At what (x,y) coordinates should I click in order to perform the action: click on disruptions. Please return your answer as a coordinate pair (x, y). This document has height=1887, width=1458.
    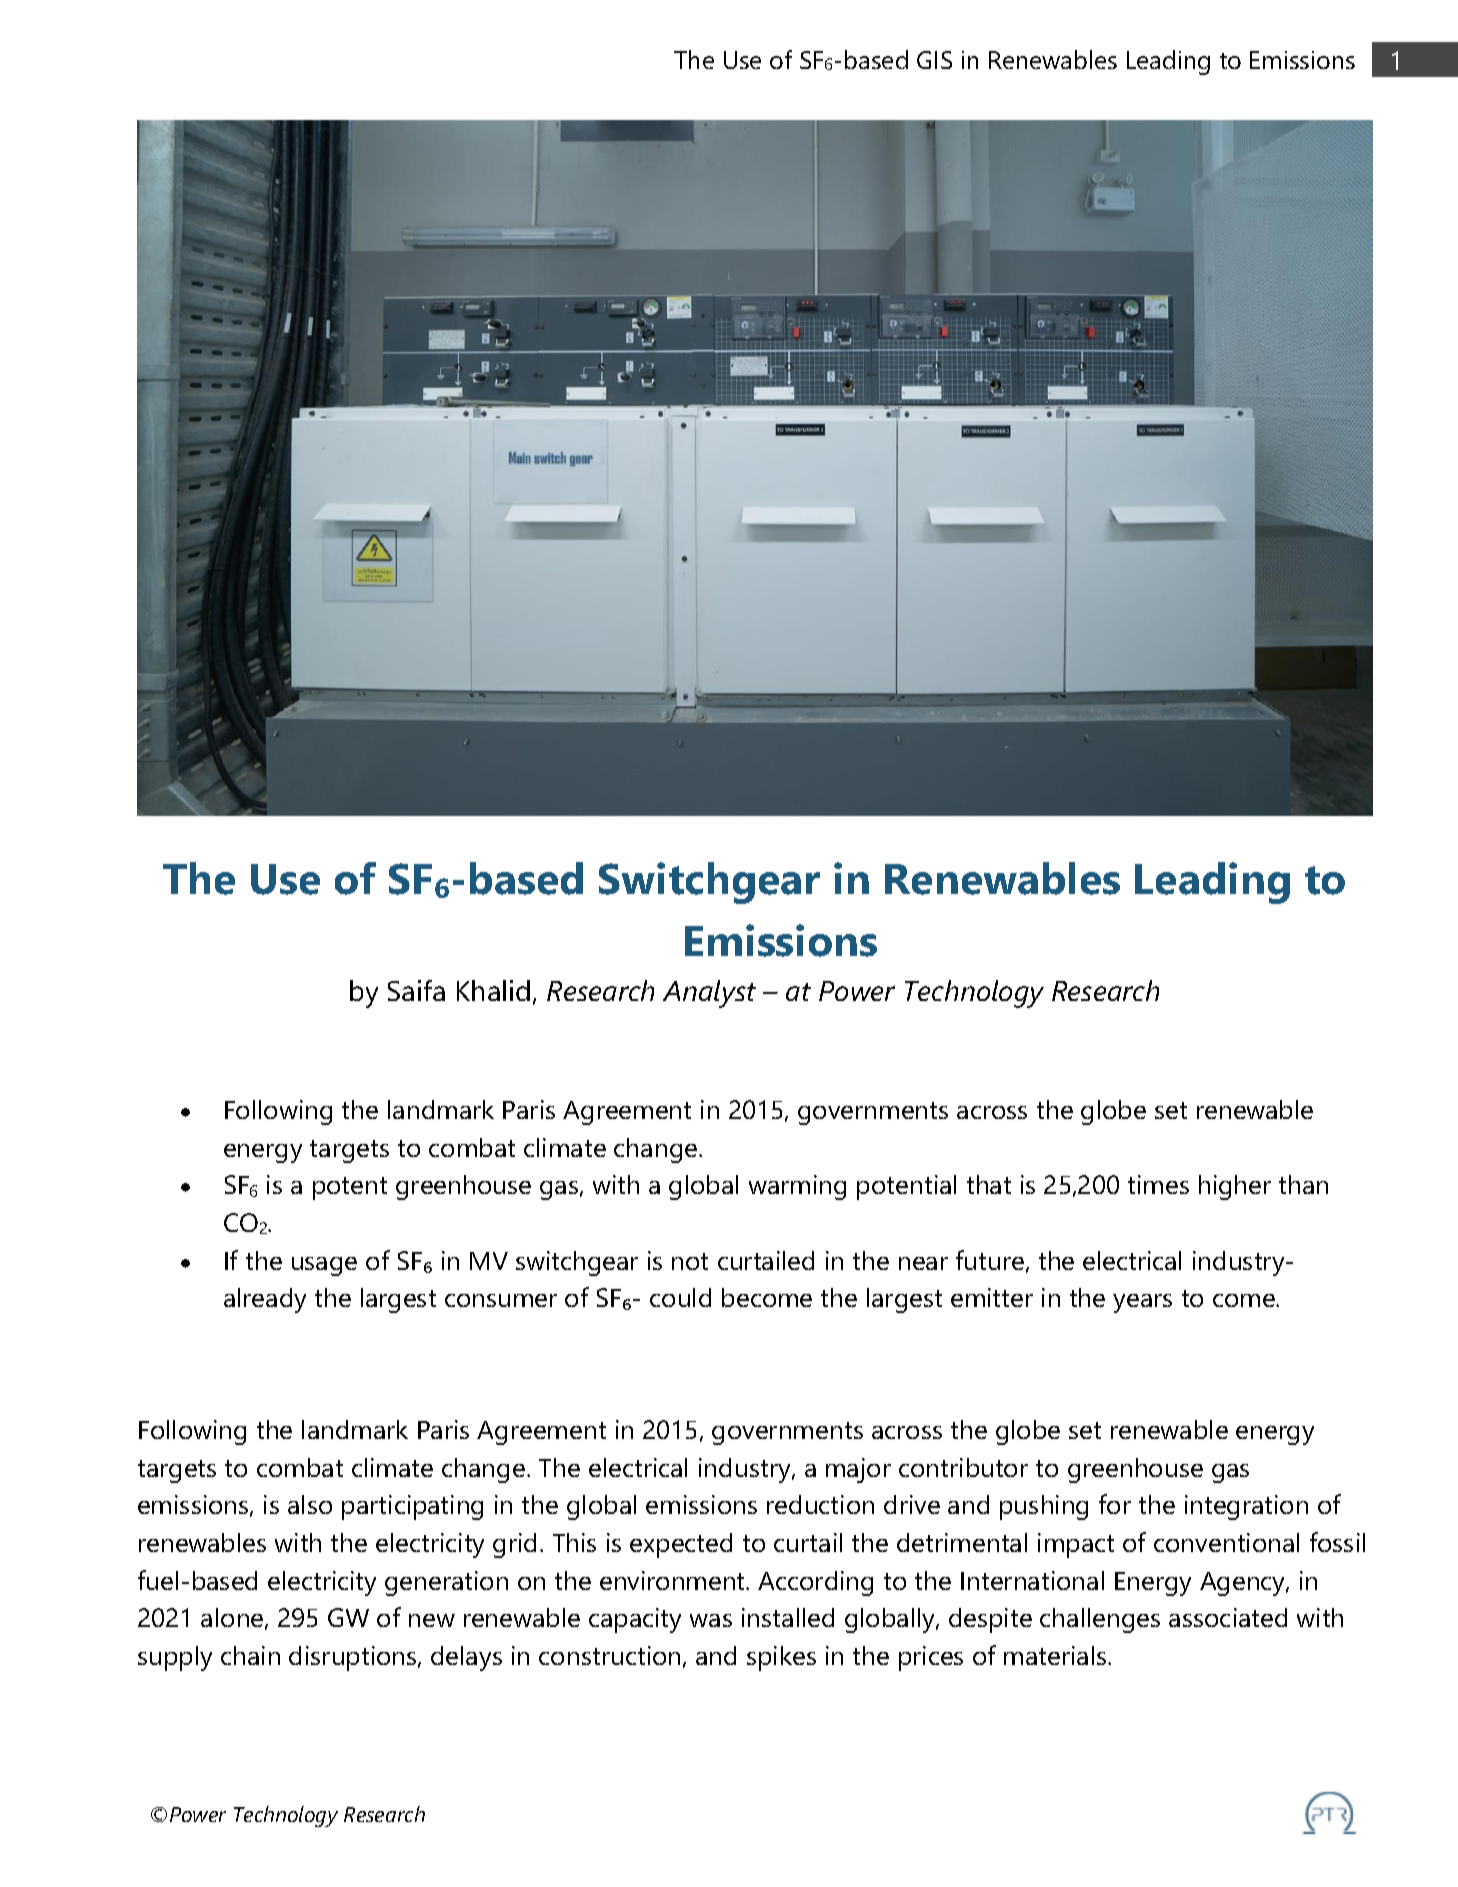
    Looking at the image, I should click on (354, 1658).
